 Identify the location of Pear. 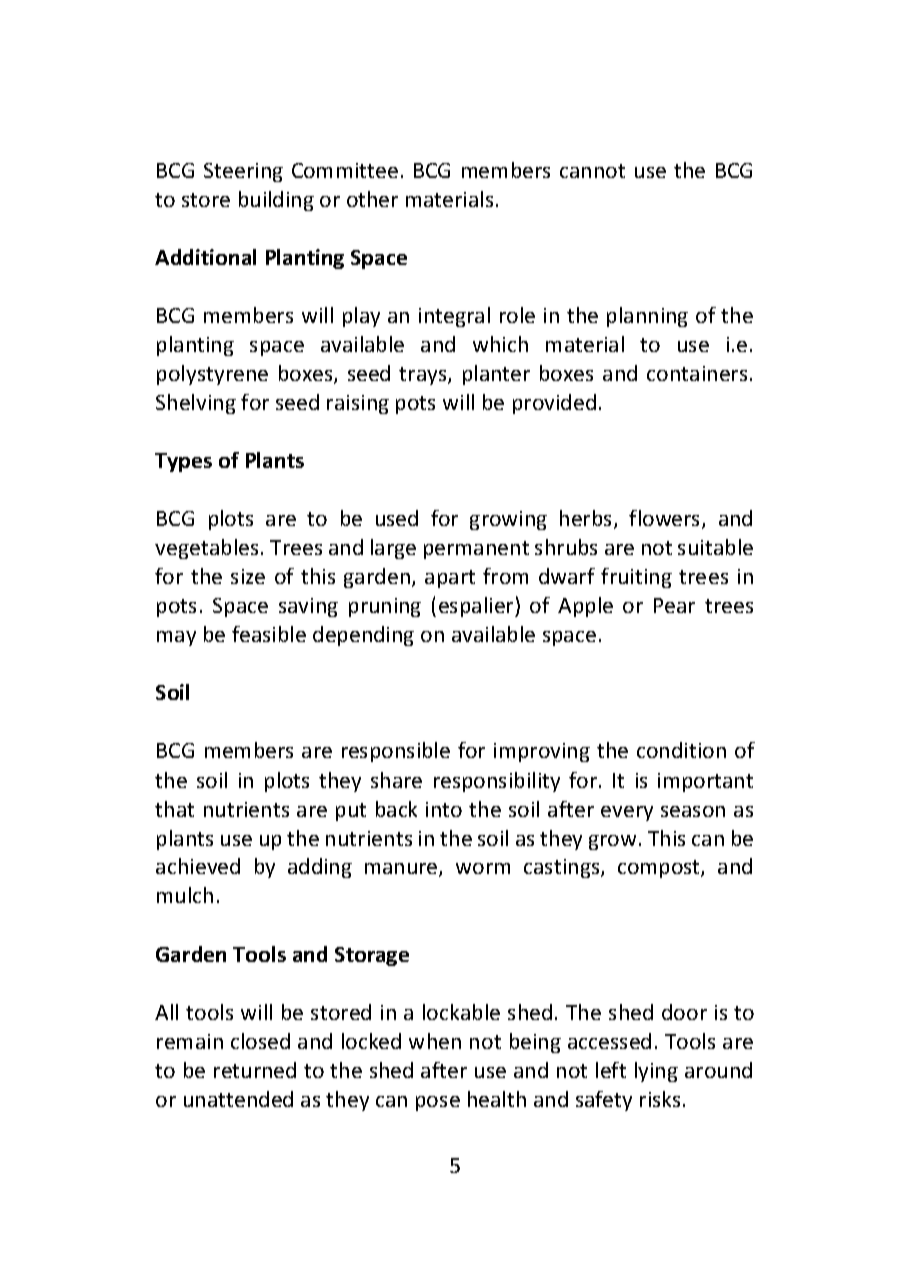
(674, 605).
